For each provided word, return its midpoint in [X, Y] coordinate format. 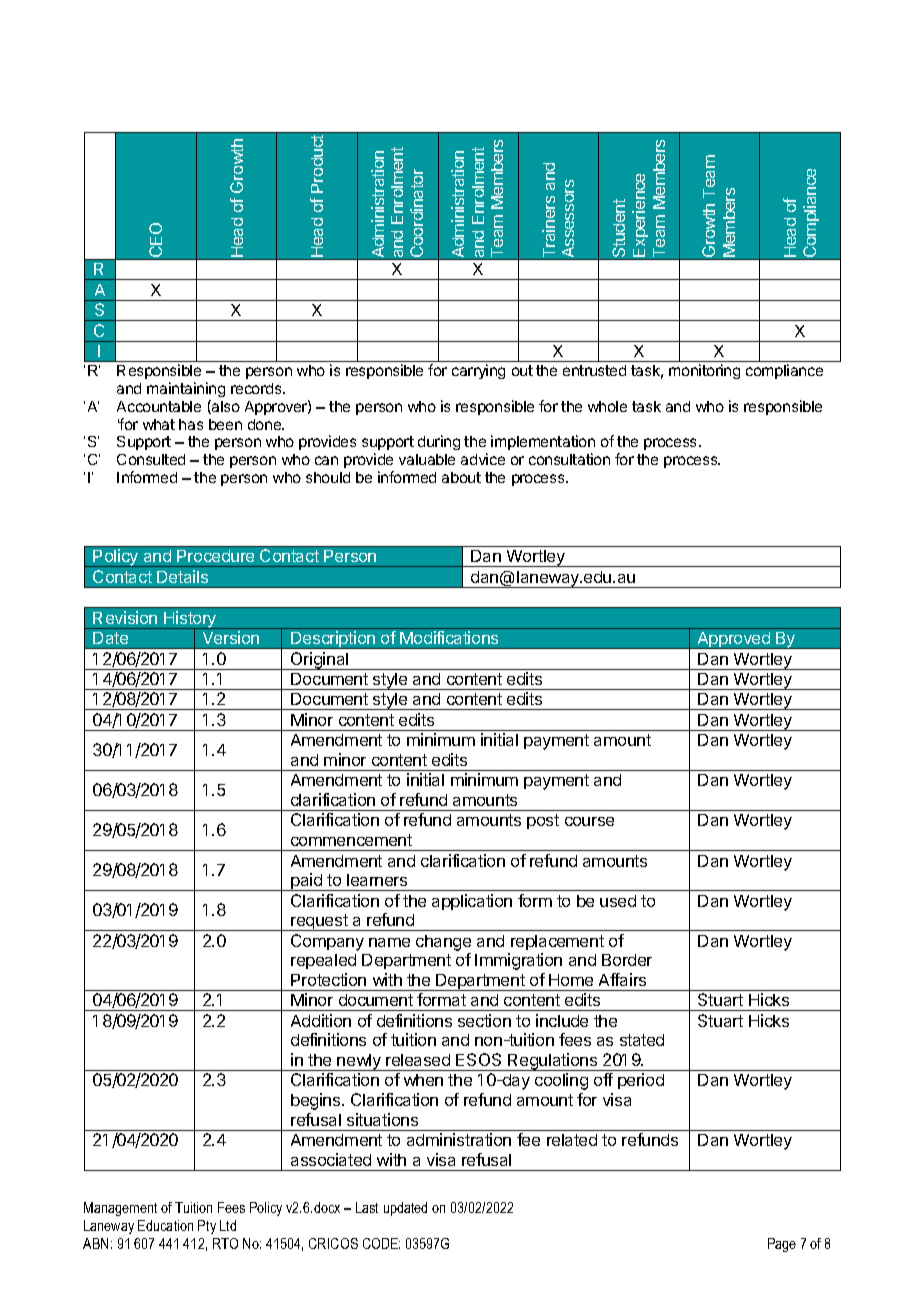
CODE [381, 1243]
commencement [351, 840]
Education [165, 1225]
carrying [478, 371]
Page [782, 1245]
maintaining [186, 389]
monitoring [704, 371]
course [589, 821]
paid [306, 882]
